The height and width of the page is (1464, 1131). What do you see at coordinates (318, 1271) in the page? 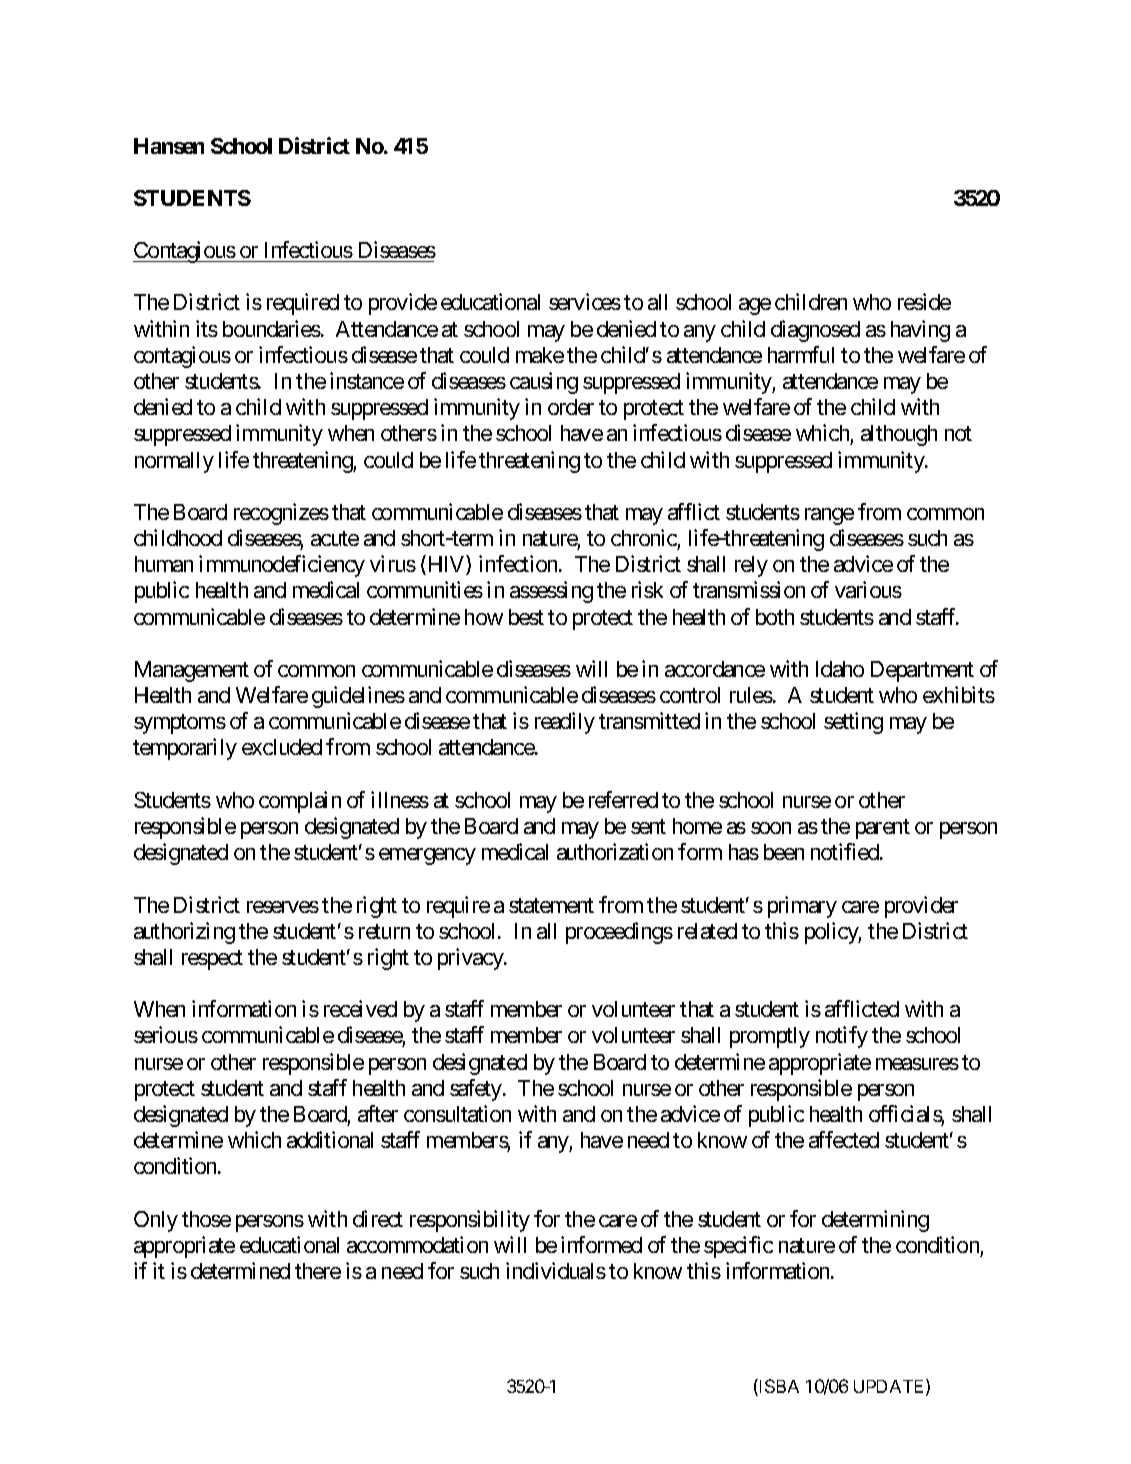
I see `there` at bounding box center [318, 1271].
